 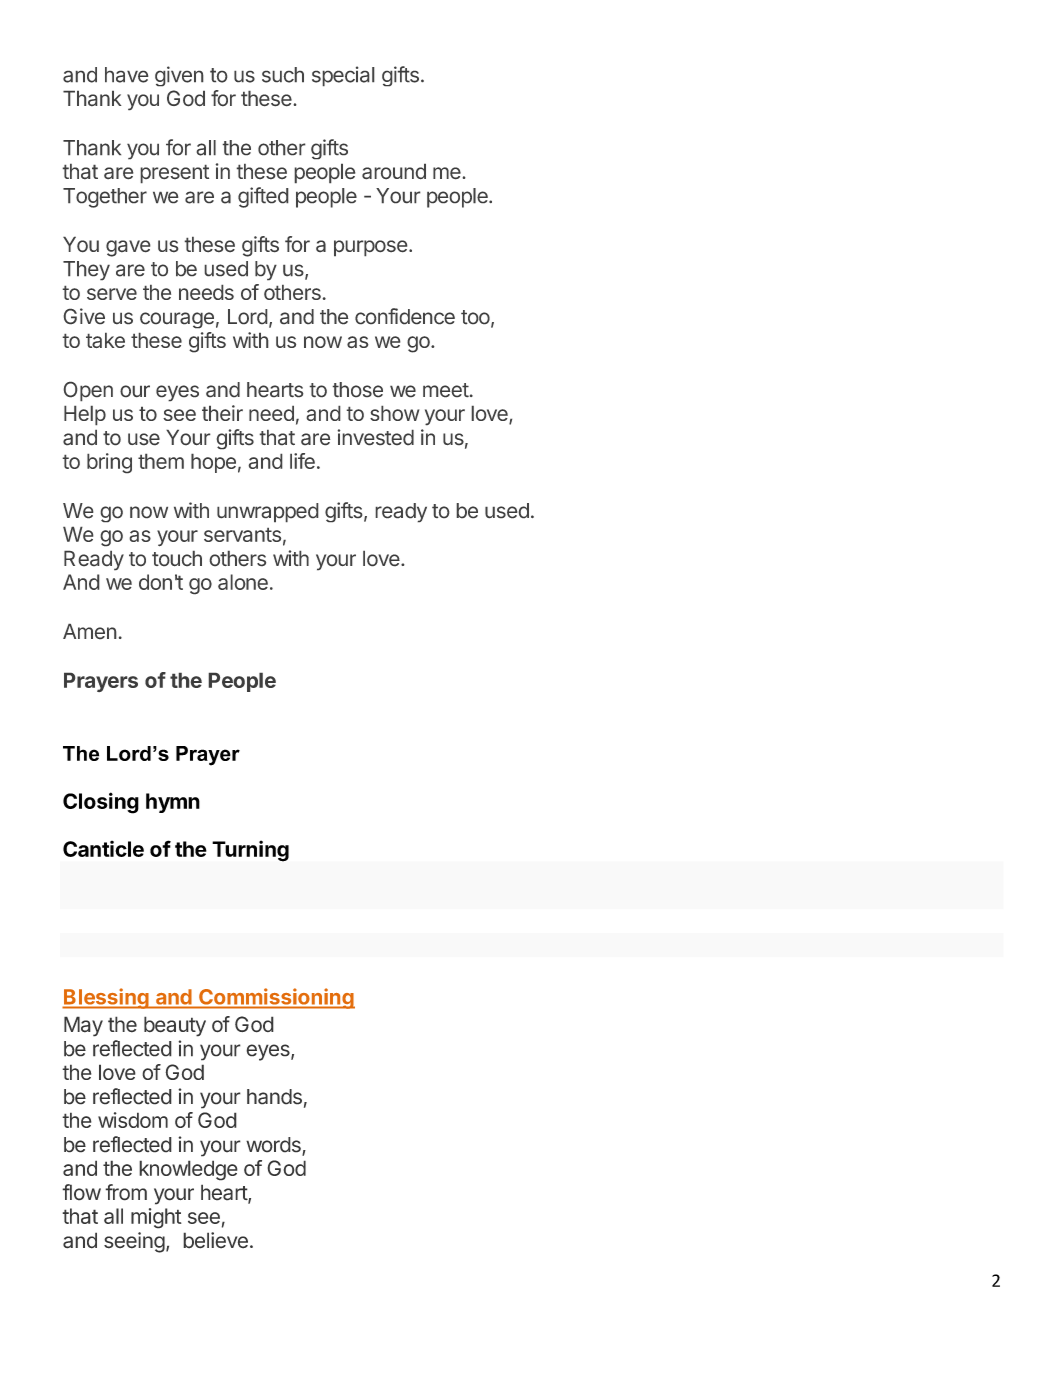 What do you see at coordinates (394, 171) in the image?
I see `around` at bounding box center [394, 171].
